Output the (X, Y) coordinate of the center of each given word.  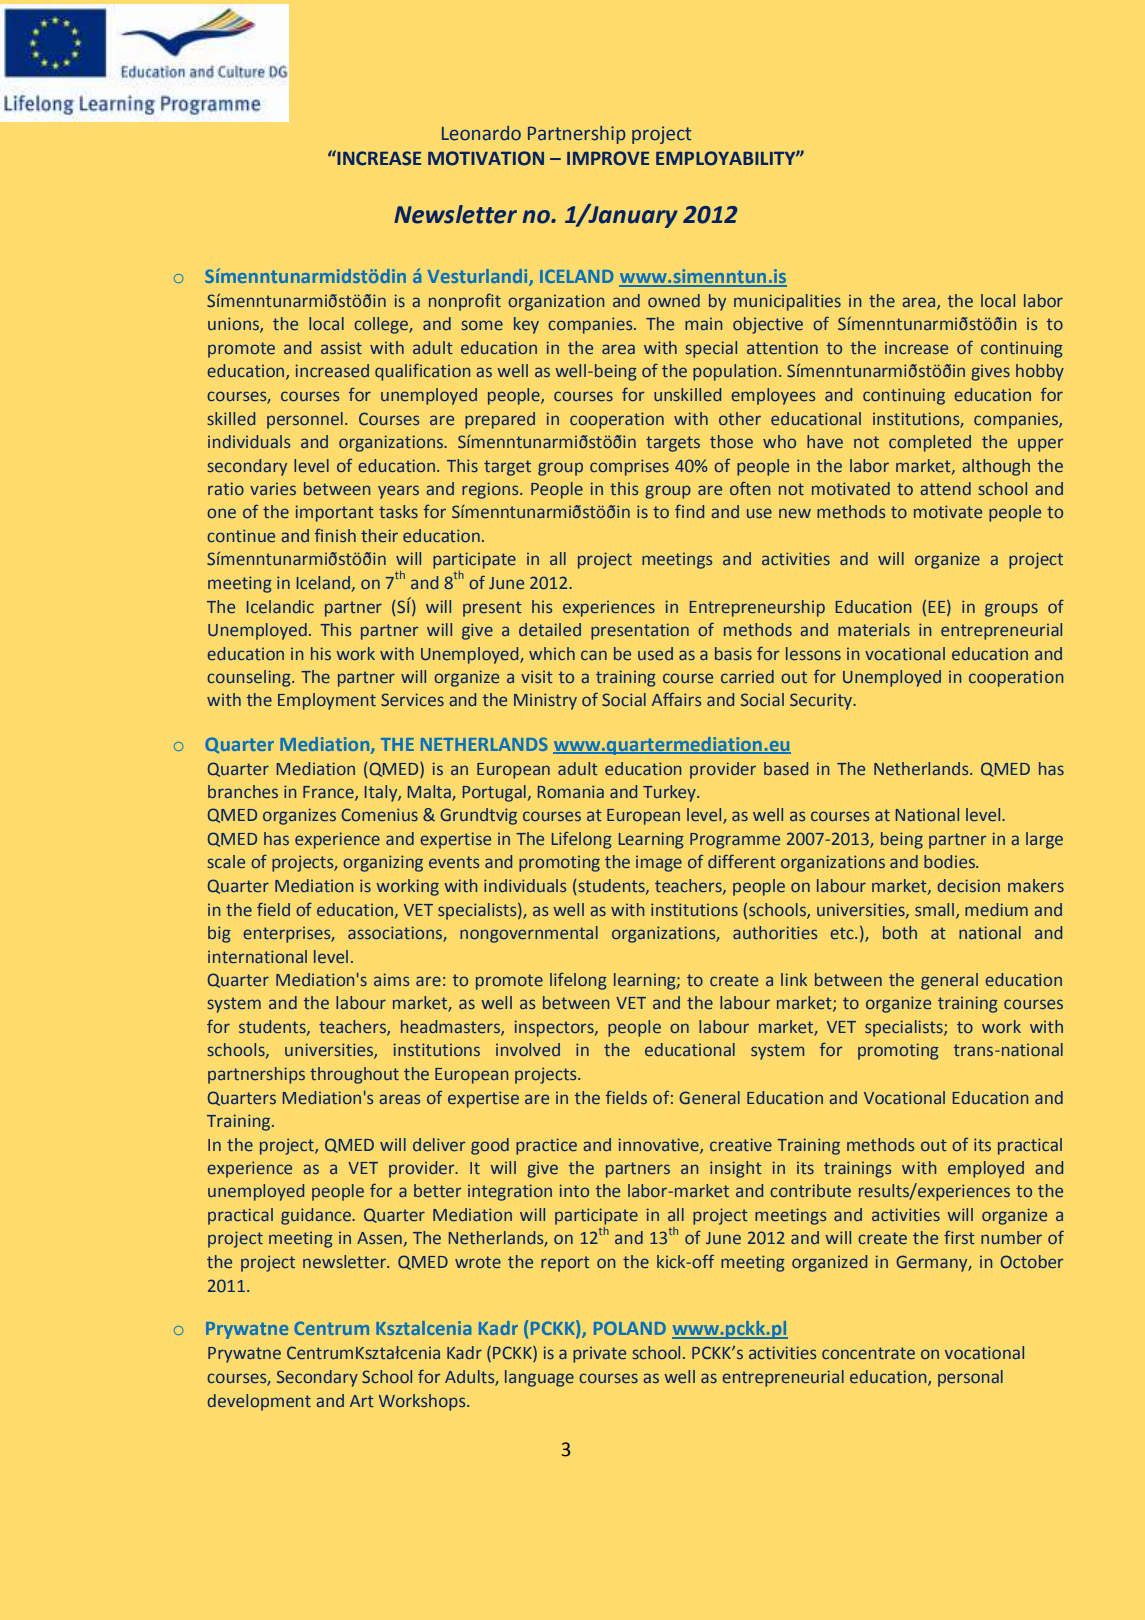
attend (946, 488)
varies (273, 488)
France (329, 793)
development (259, 1402)
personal (970, 1378)
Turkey (670, 793)
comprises (629, 467)
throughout (354, 1075)
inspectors (555, 1028)
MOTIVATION (486, 158)
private (599, 1354)
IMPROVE (608, 158)
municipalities (787, 302)
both (900, 932)
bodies (950, 861)
